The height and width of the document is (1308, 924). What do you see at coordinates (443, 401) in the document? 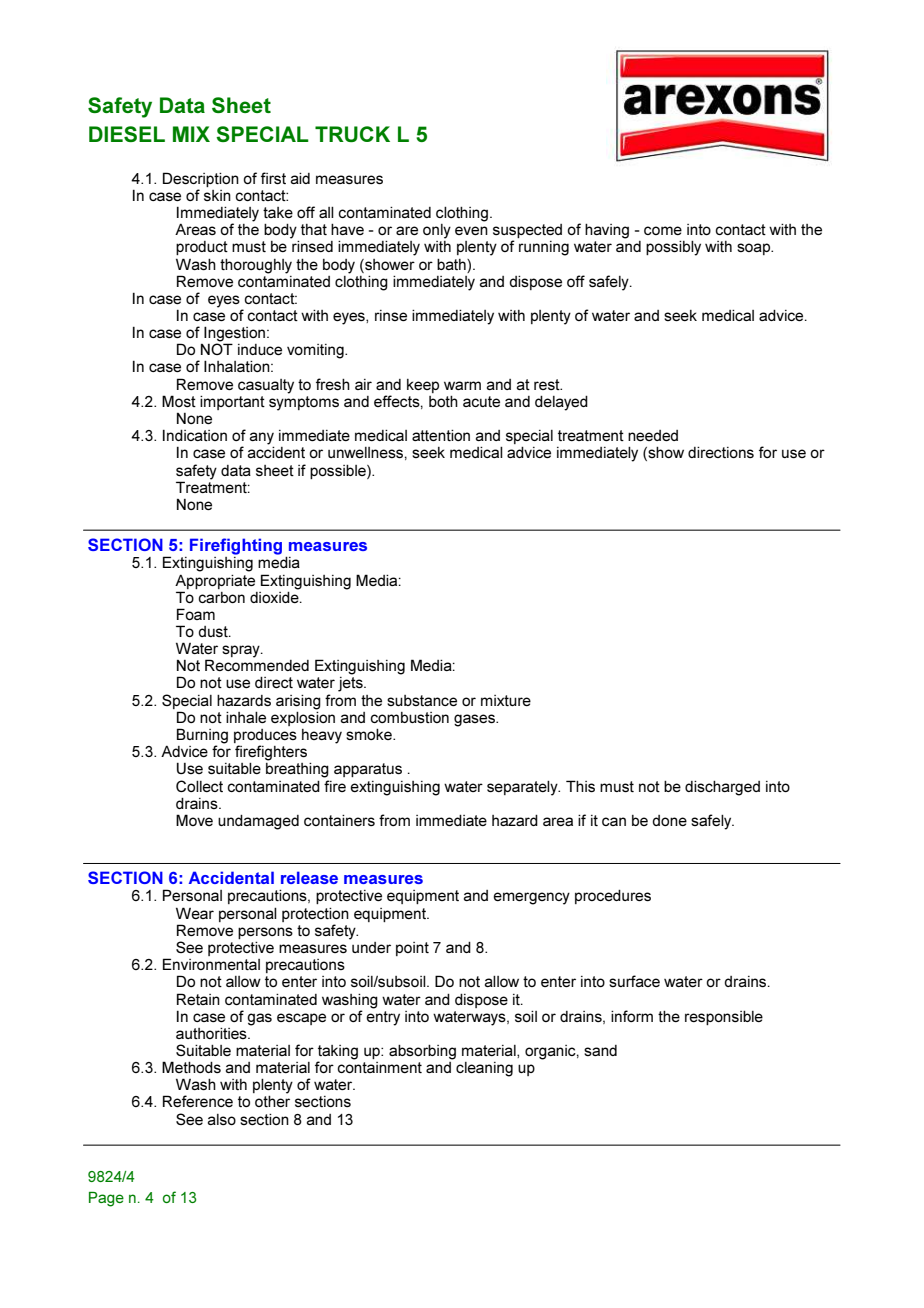
I see `both` at bounding box center [443, 401].
